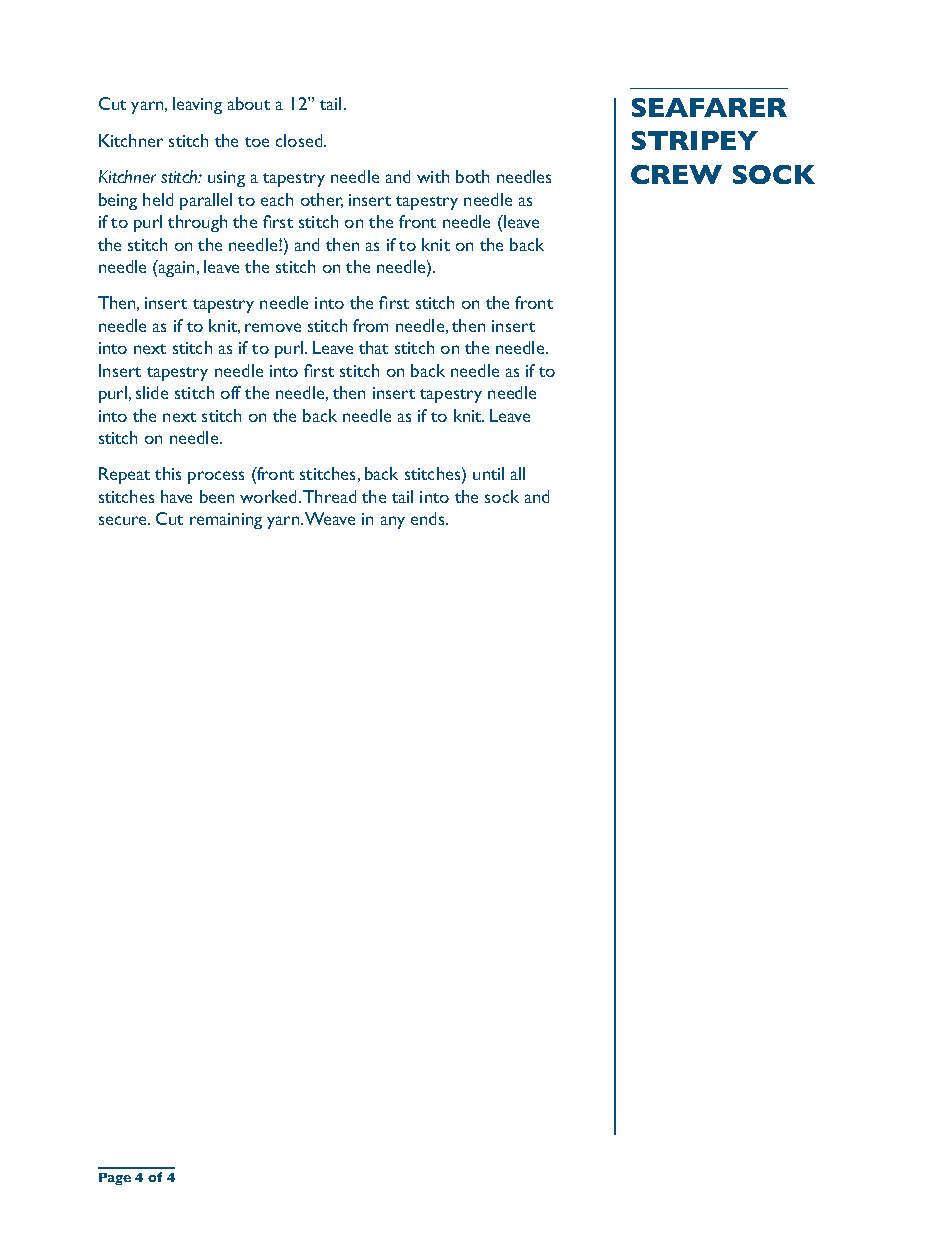 The width and height of the image is (952, 1233). I want to click on that, so click(373, 347).
